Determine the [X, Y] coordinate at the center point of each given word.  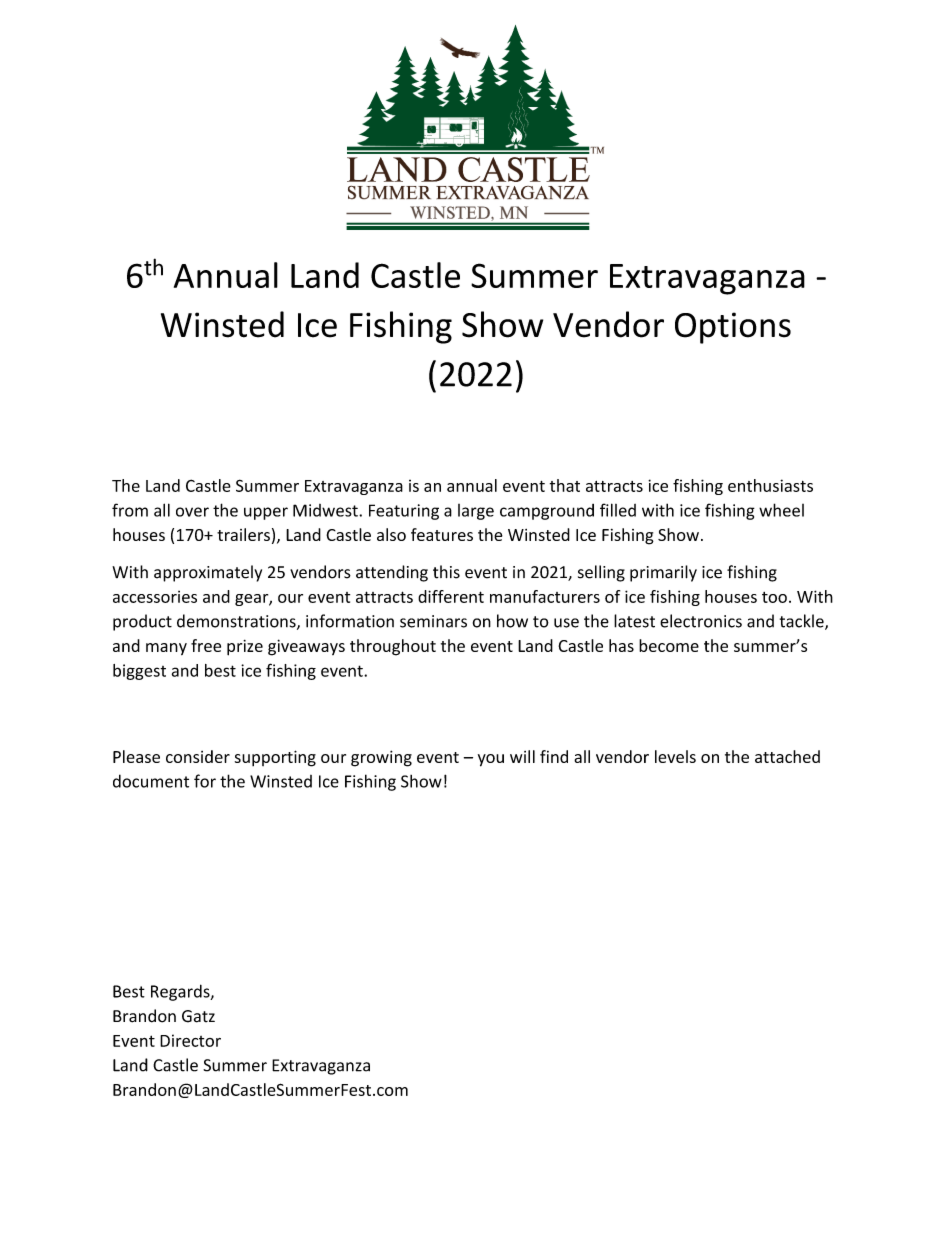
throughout [393, 647]
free [206, 645]
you [491, 760]
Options [733, 328]
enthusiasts [770, 485]
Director [190, 1040]
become [669, 645]
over [192, 512]
